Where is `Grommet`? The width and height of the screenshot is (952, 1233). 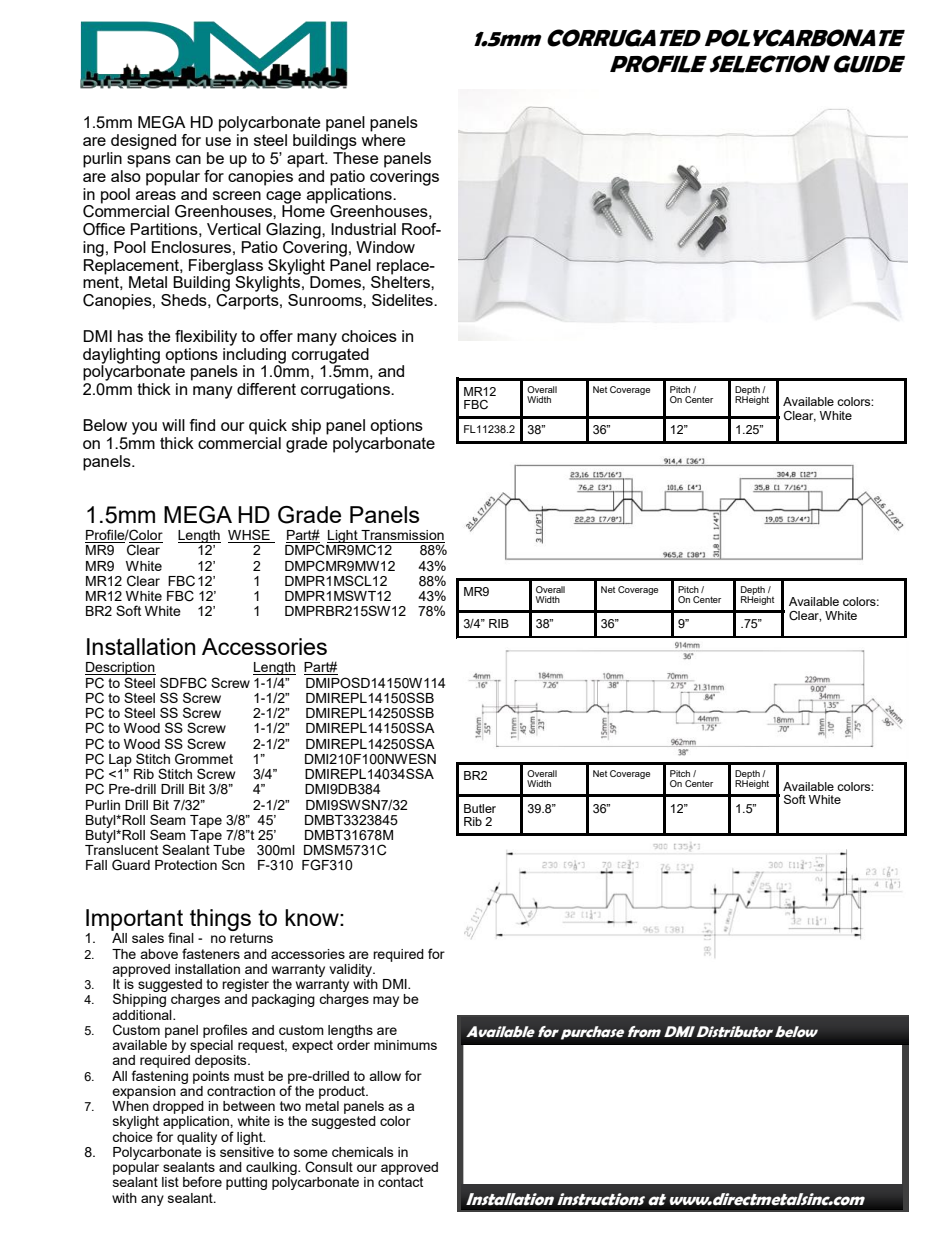
Grommet is located at coordinates (204, 759).
